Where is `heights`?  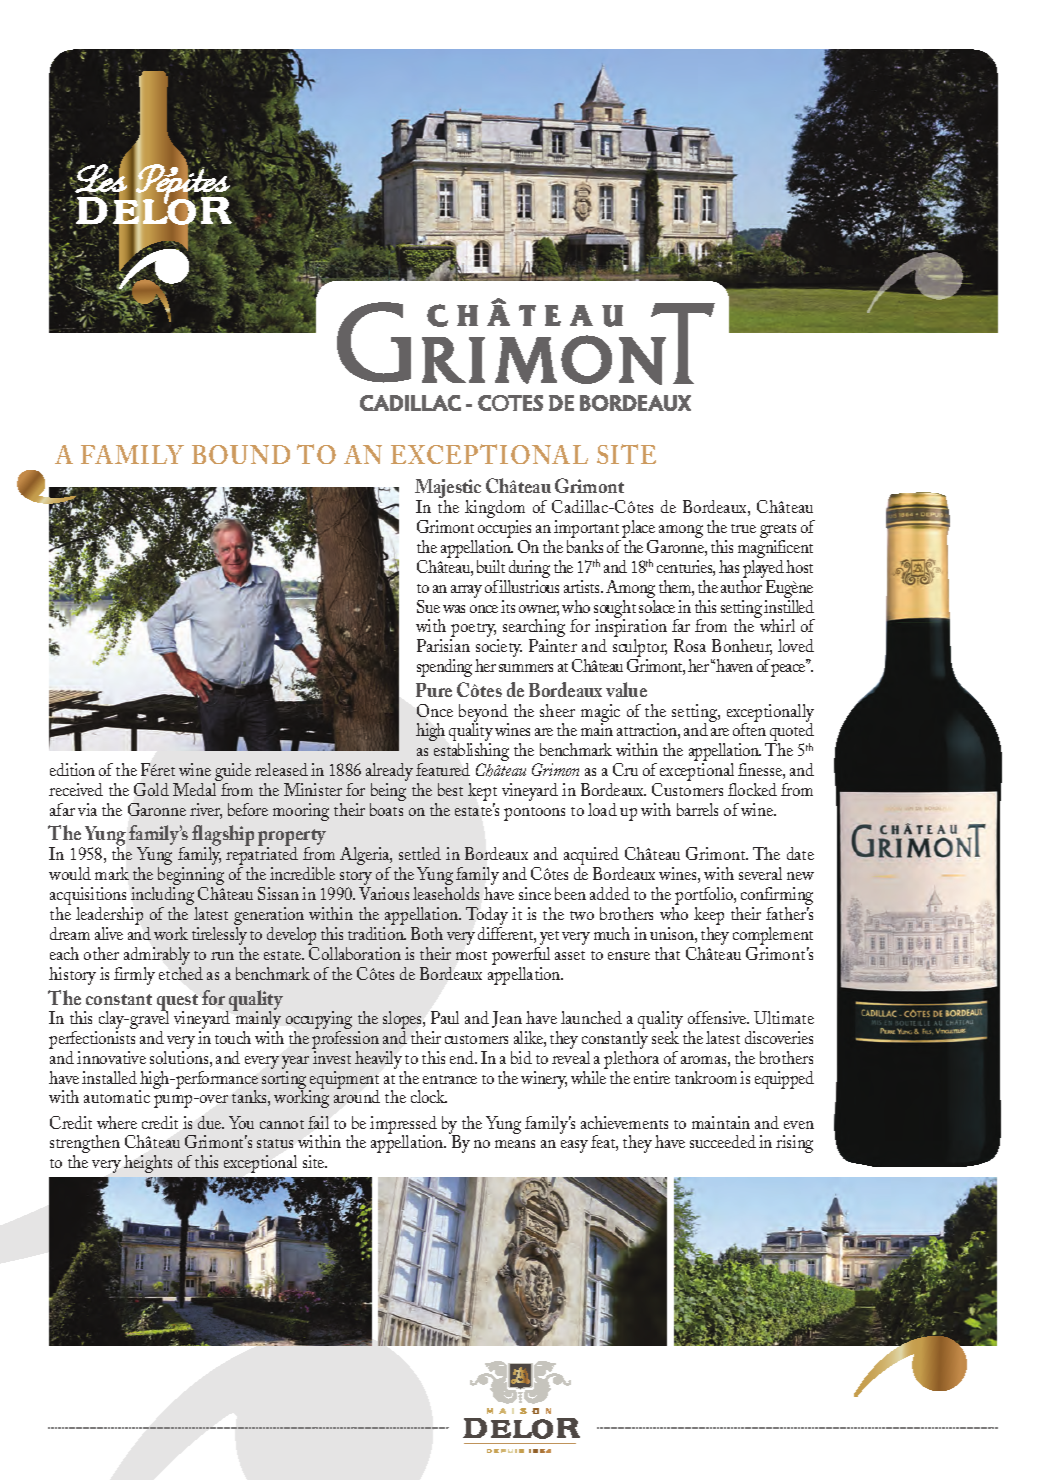 heights is located at coordinates (148, 1164).
